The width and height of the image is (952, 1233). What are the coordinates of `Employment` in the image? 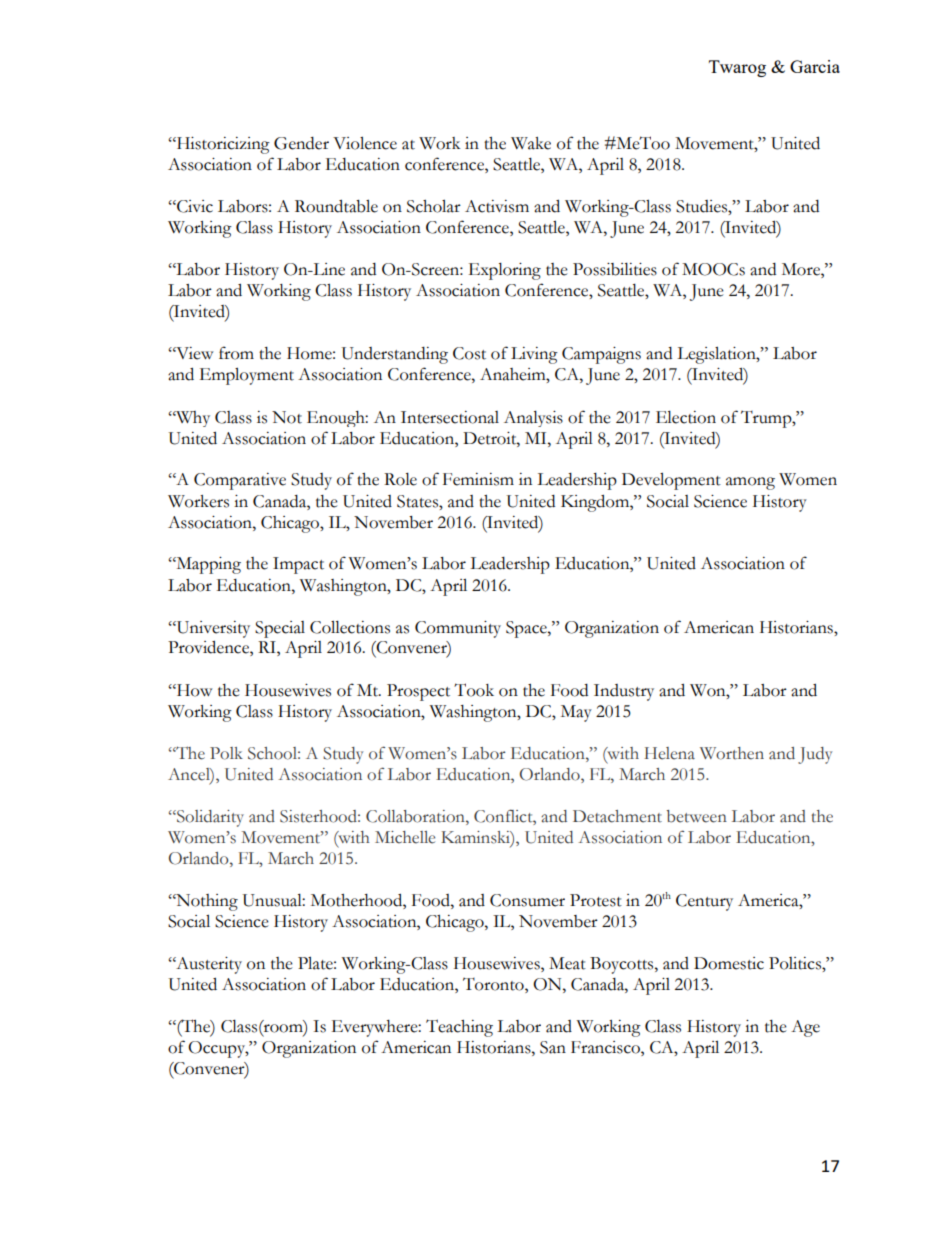 It's located at (246, 376).
